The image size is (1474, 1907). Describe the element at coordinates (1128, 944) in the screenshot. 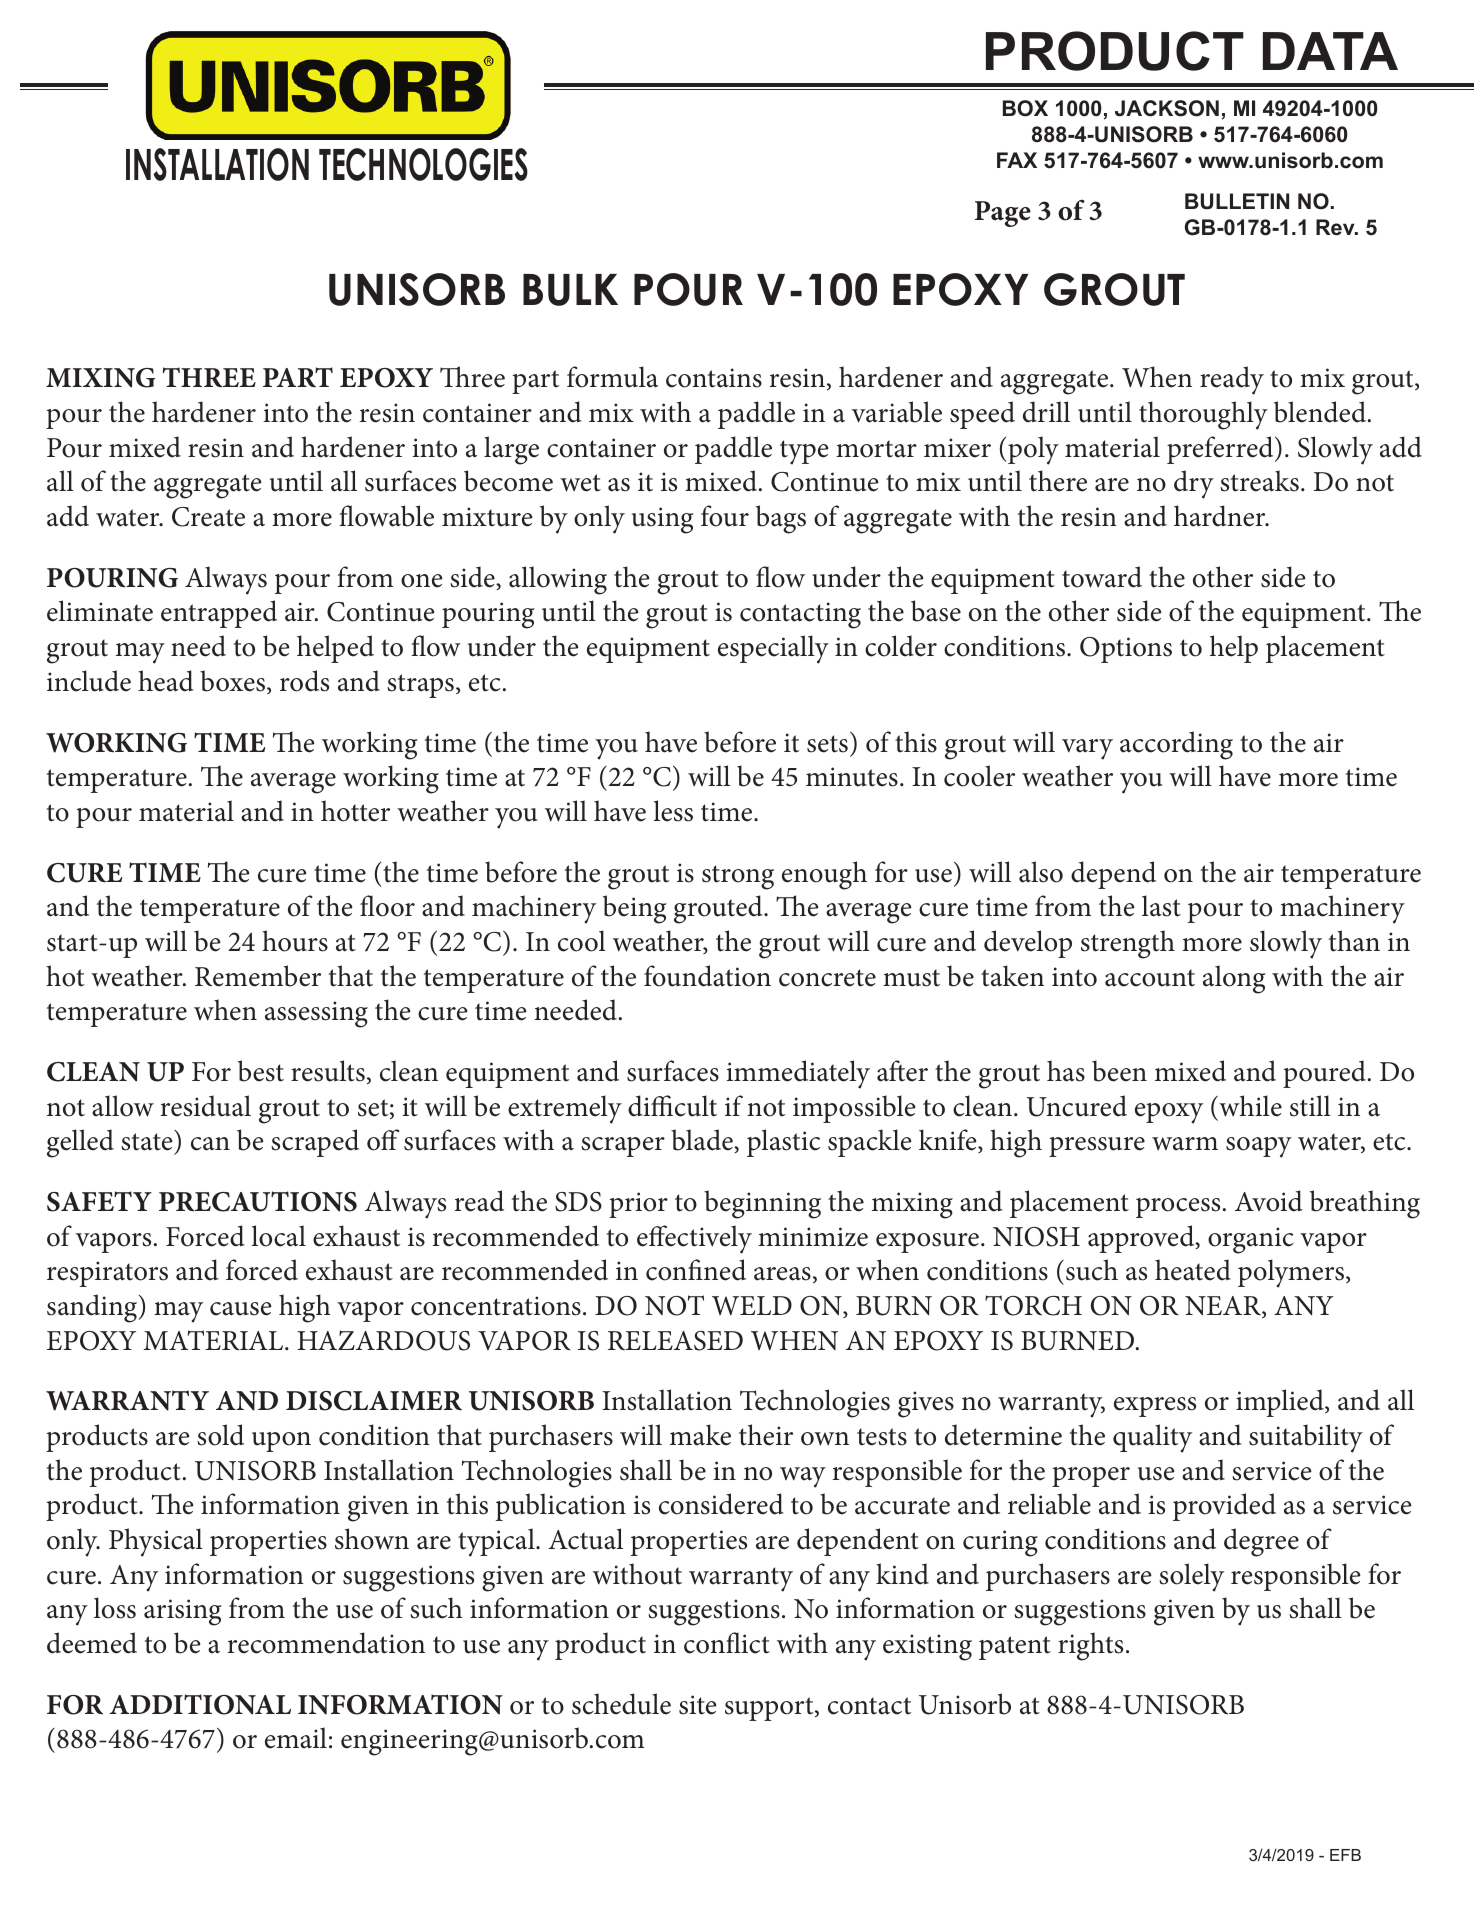

I see `strength` at that location.
